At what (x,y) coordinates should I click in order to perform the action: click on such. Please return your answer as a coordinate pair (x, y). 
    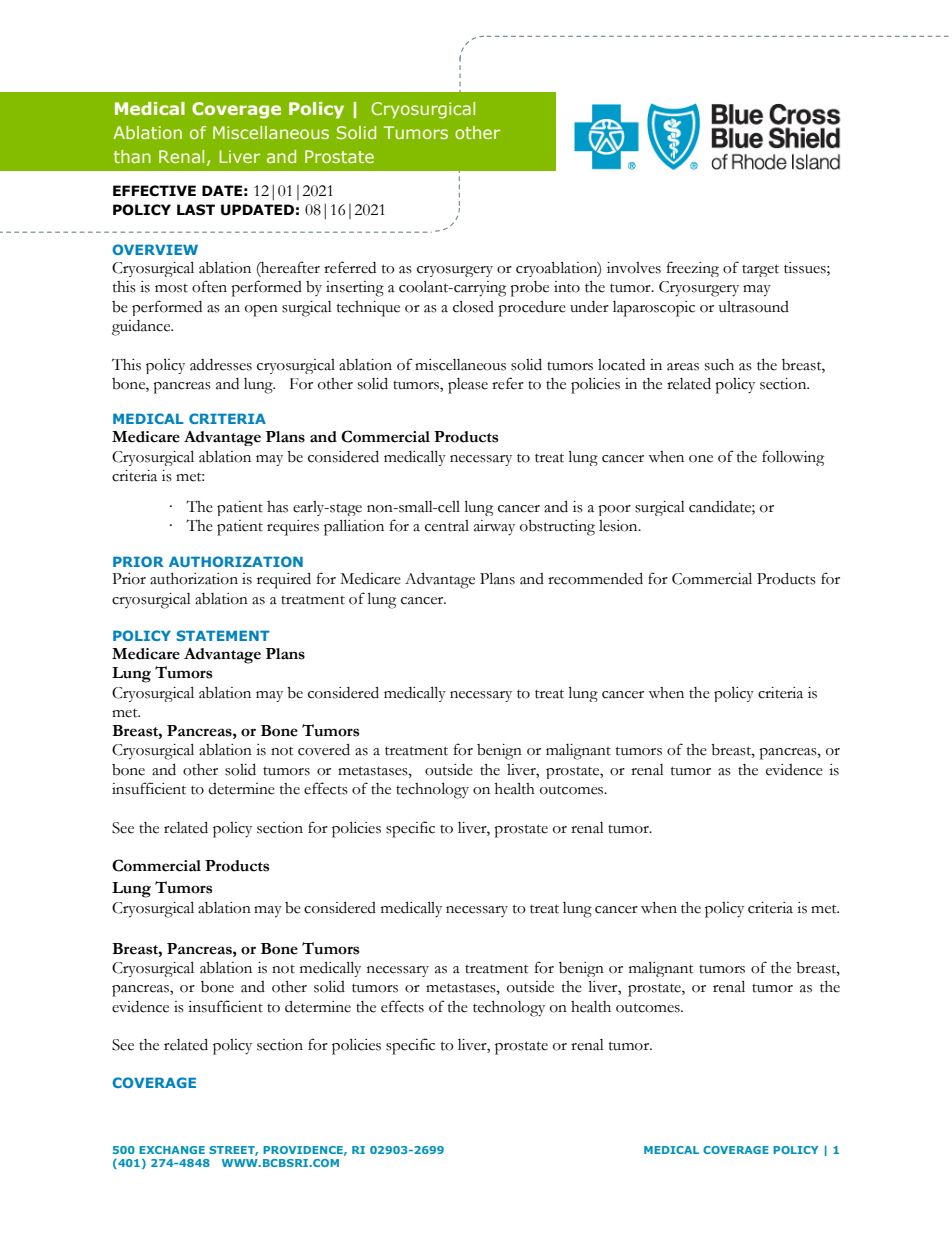
    Looking at the image, I should click on (719, 365).
